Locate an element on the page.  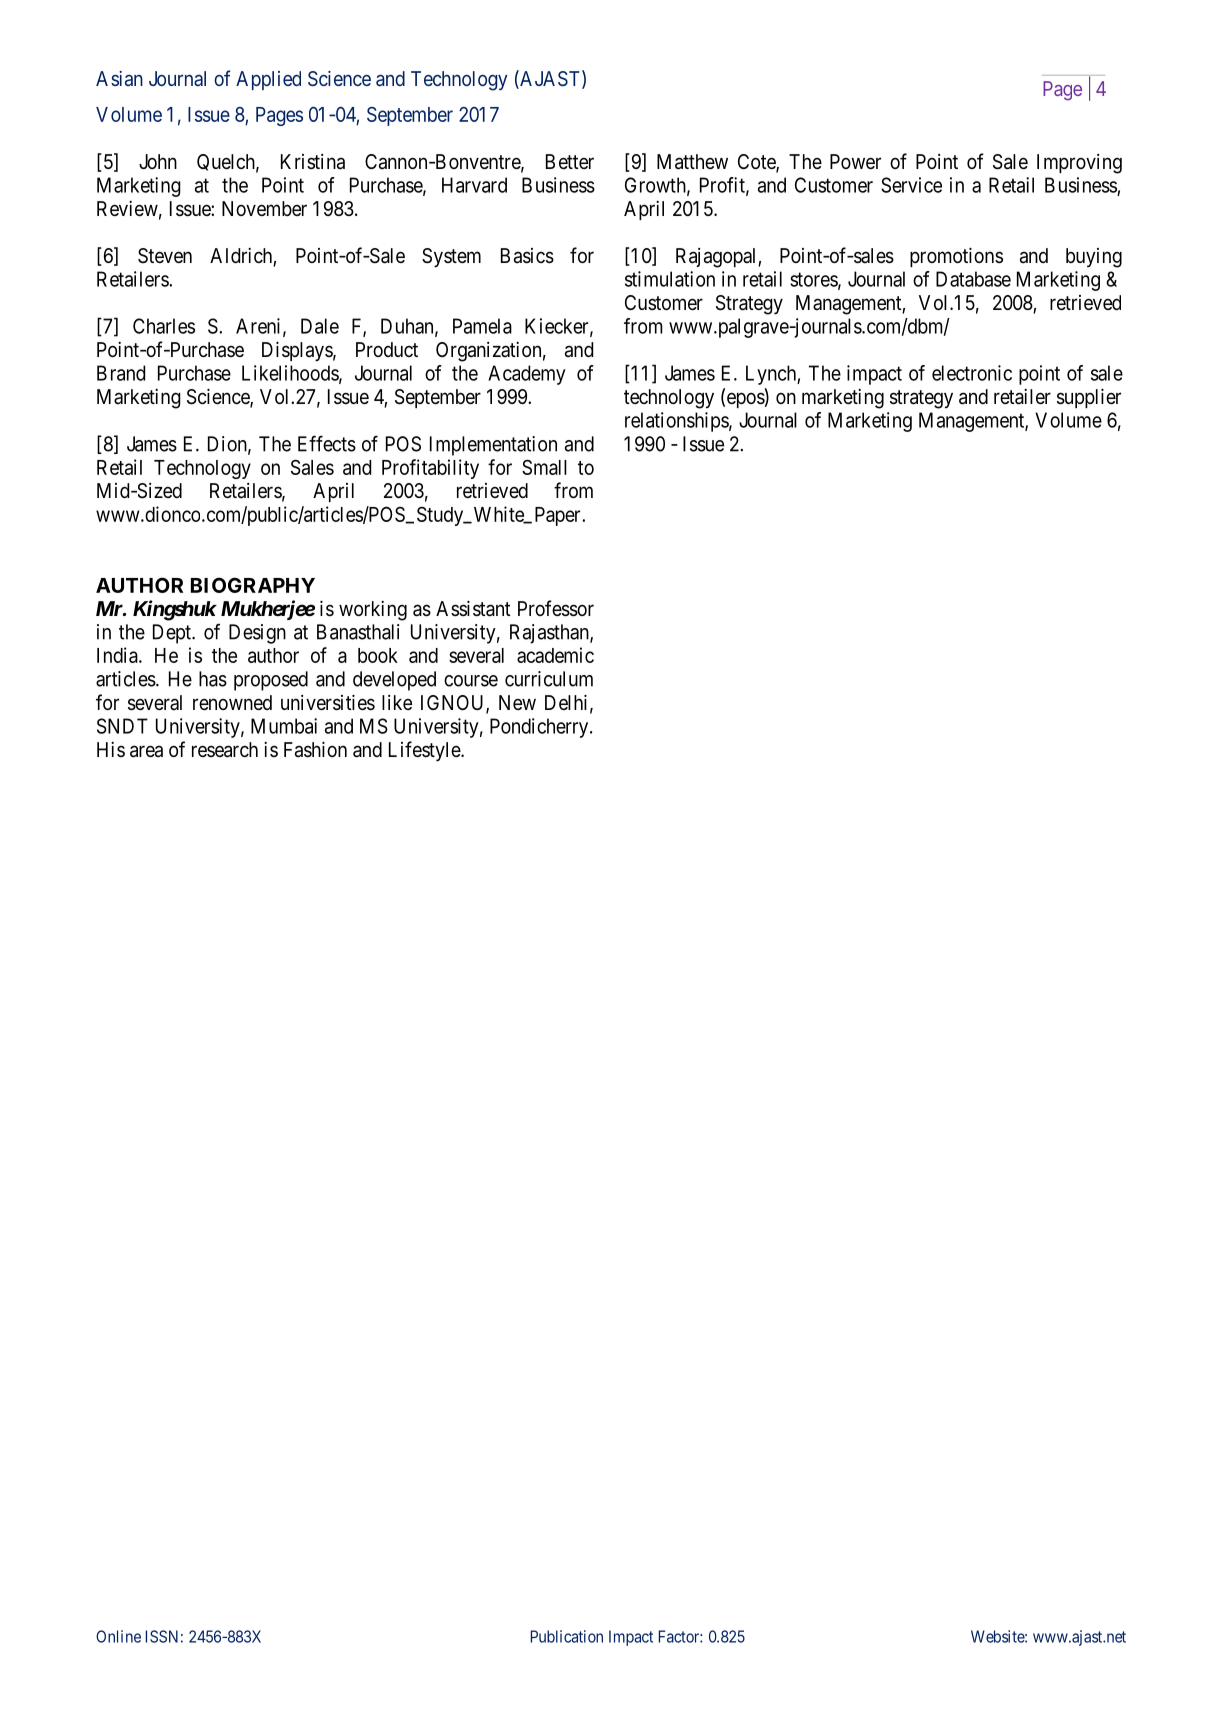
Lifestyle is located at coordinates (425, 751).
